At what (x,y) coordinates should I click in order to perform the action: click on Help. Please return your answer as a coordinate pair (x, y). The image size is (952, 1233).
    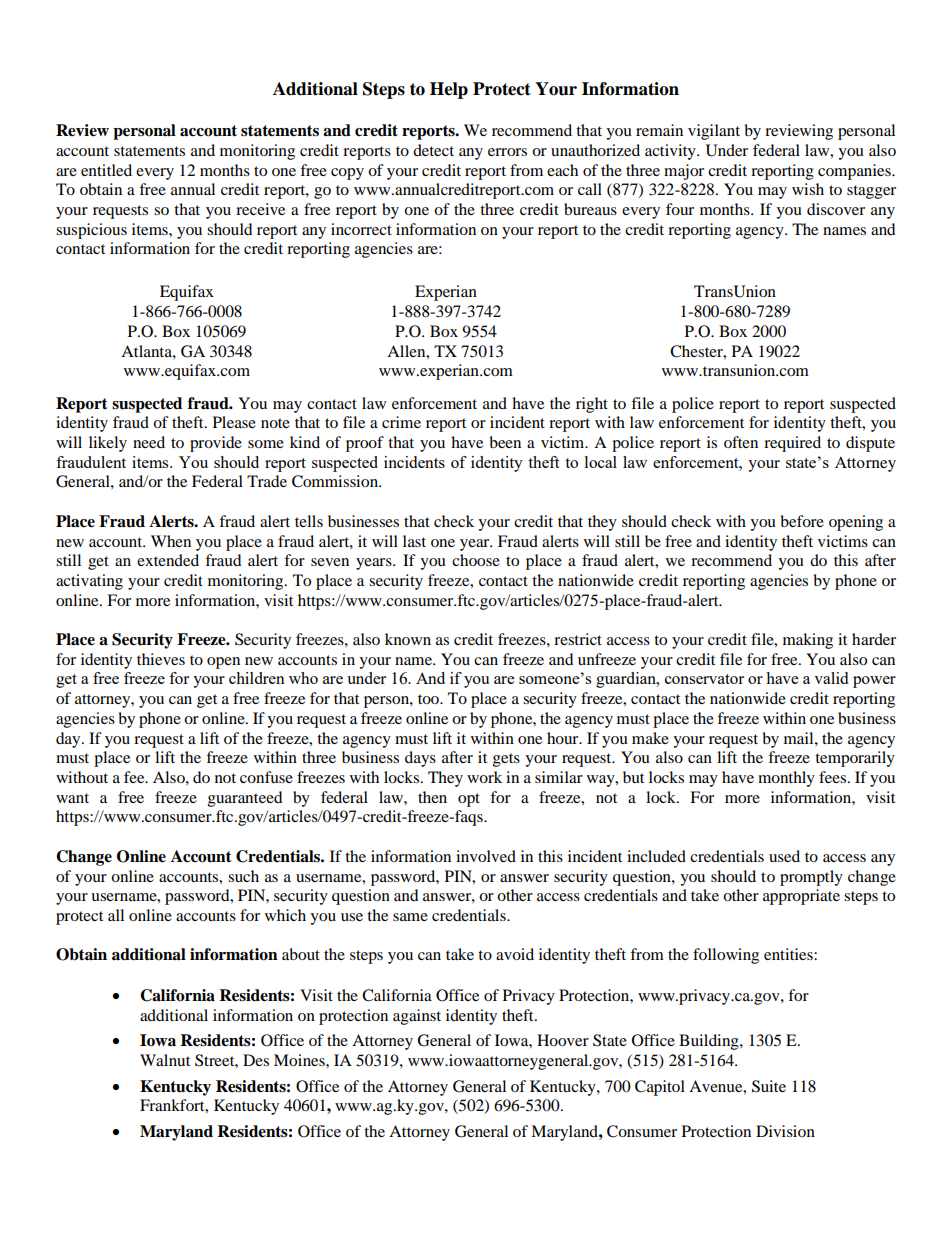
    Looking at the image, I should click on (449, 90).
